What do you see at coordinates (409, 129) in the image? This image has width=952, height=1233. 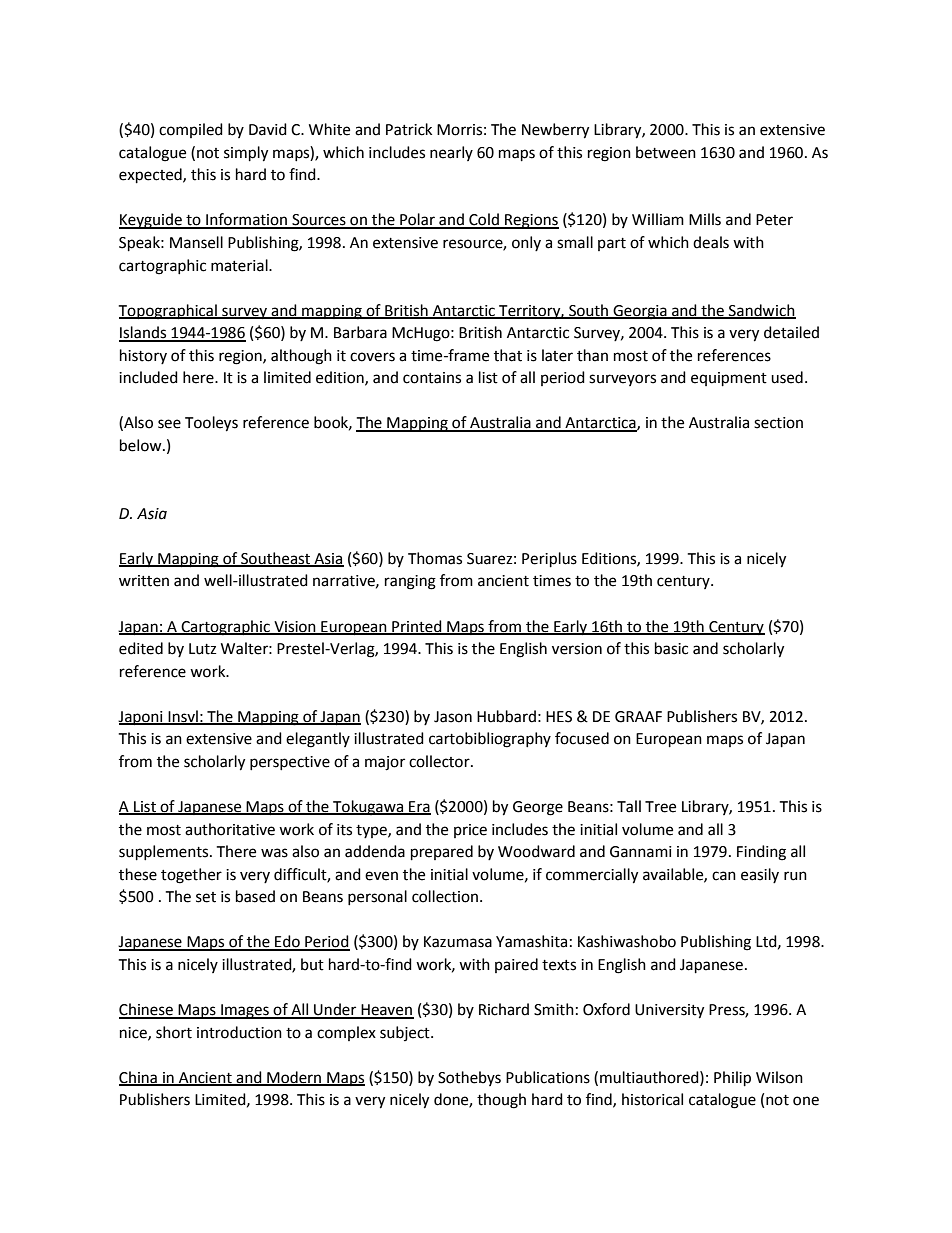 I see `Patrick` at bounding box center [409, 129].
